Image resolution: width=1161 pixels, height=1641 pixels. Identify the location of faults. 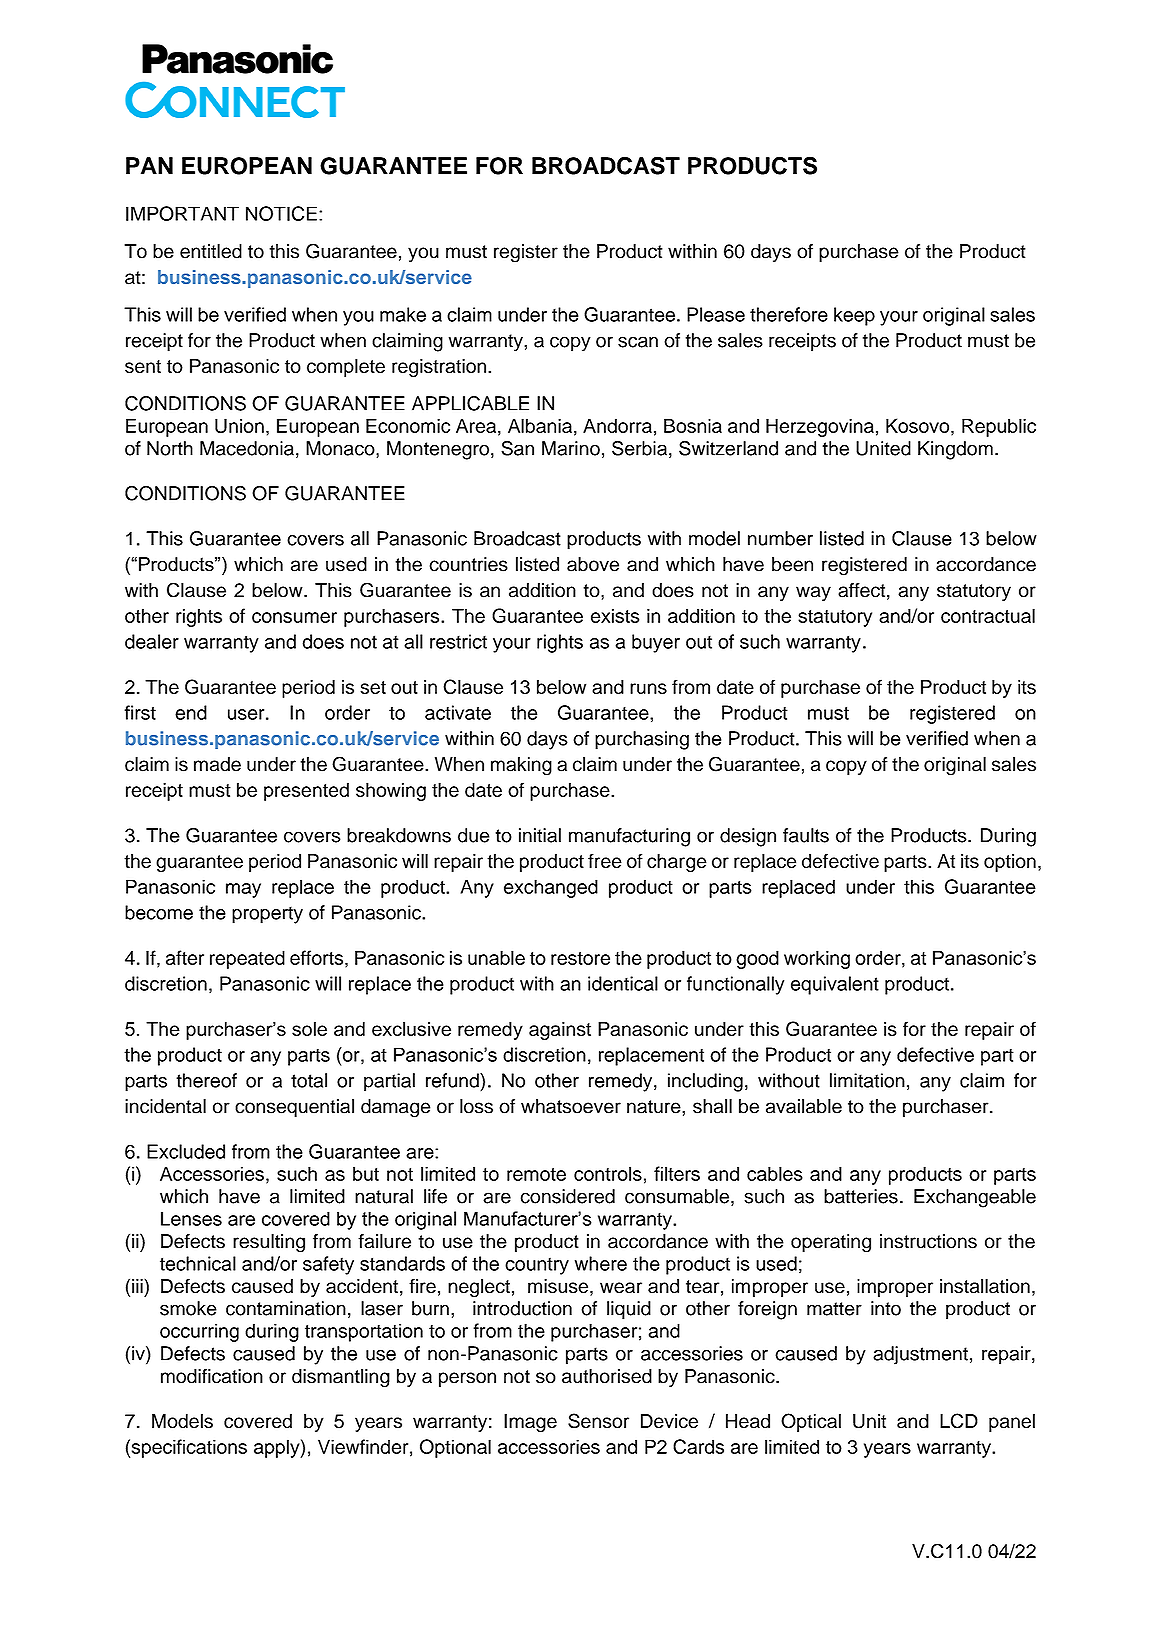
(806, 835).
